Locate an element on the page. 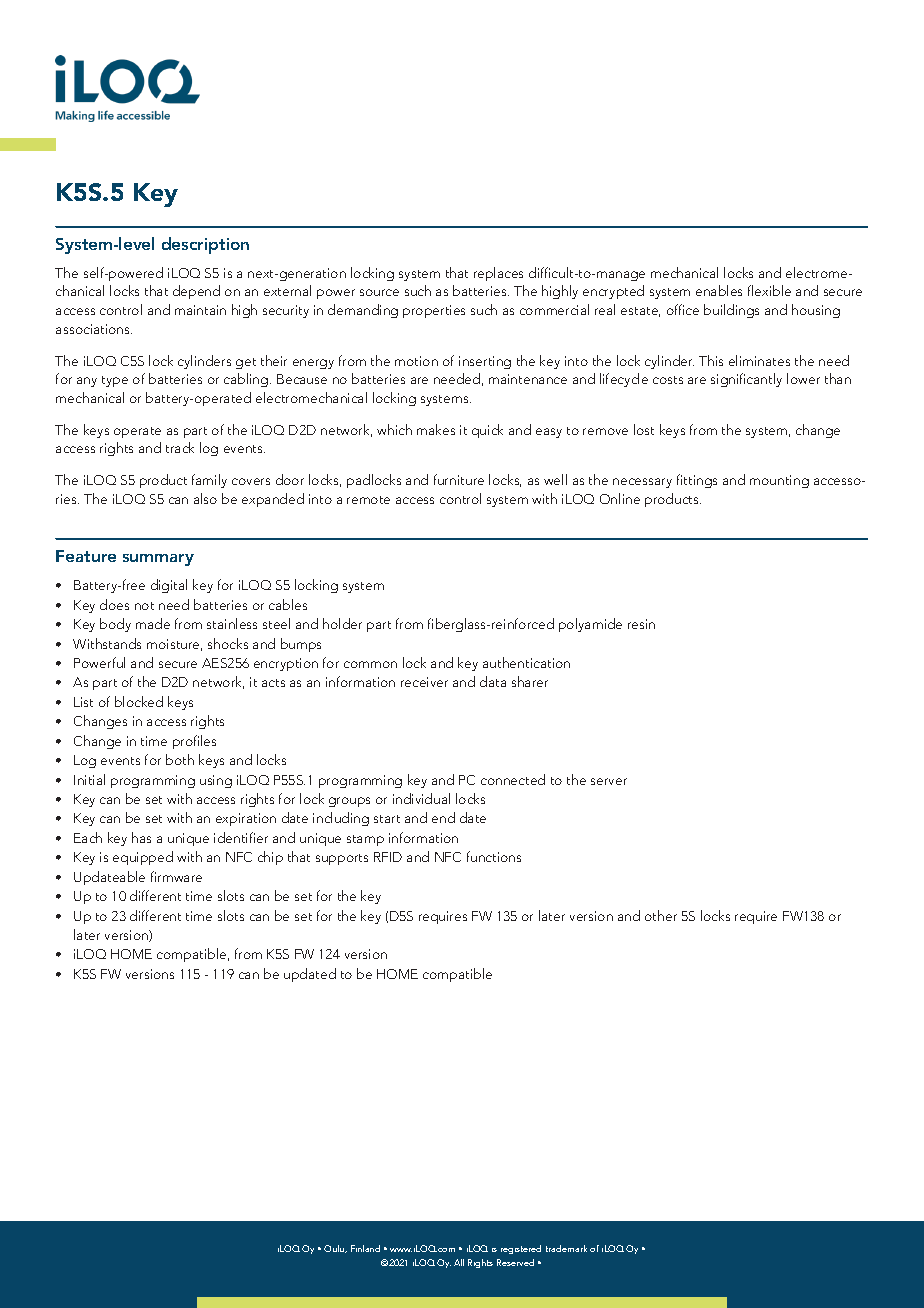 Image resolution: width=924 pixels, height=1308 pixels. Oulu is located at coordinates (335, 1249).
